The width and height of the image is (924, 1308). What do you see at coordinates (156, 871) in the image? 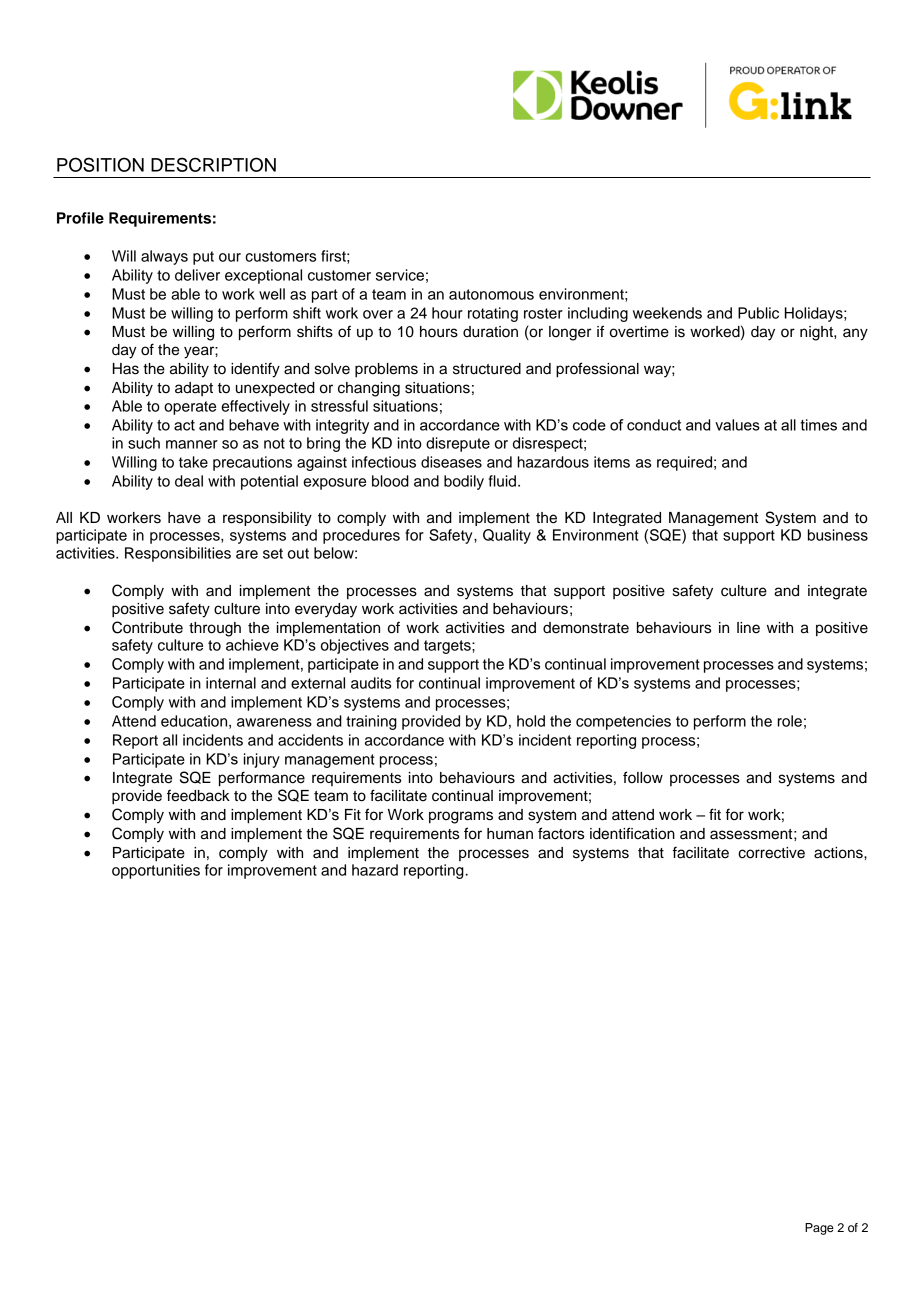
I see `opportunities` at bounding box center [156, 871].
